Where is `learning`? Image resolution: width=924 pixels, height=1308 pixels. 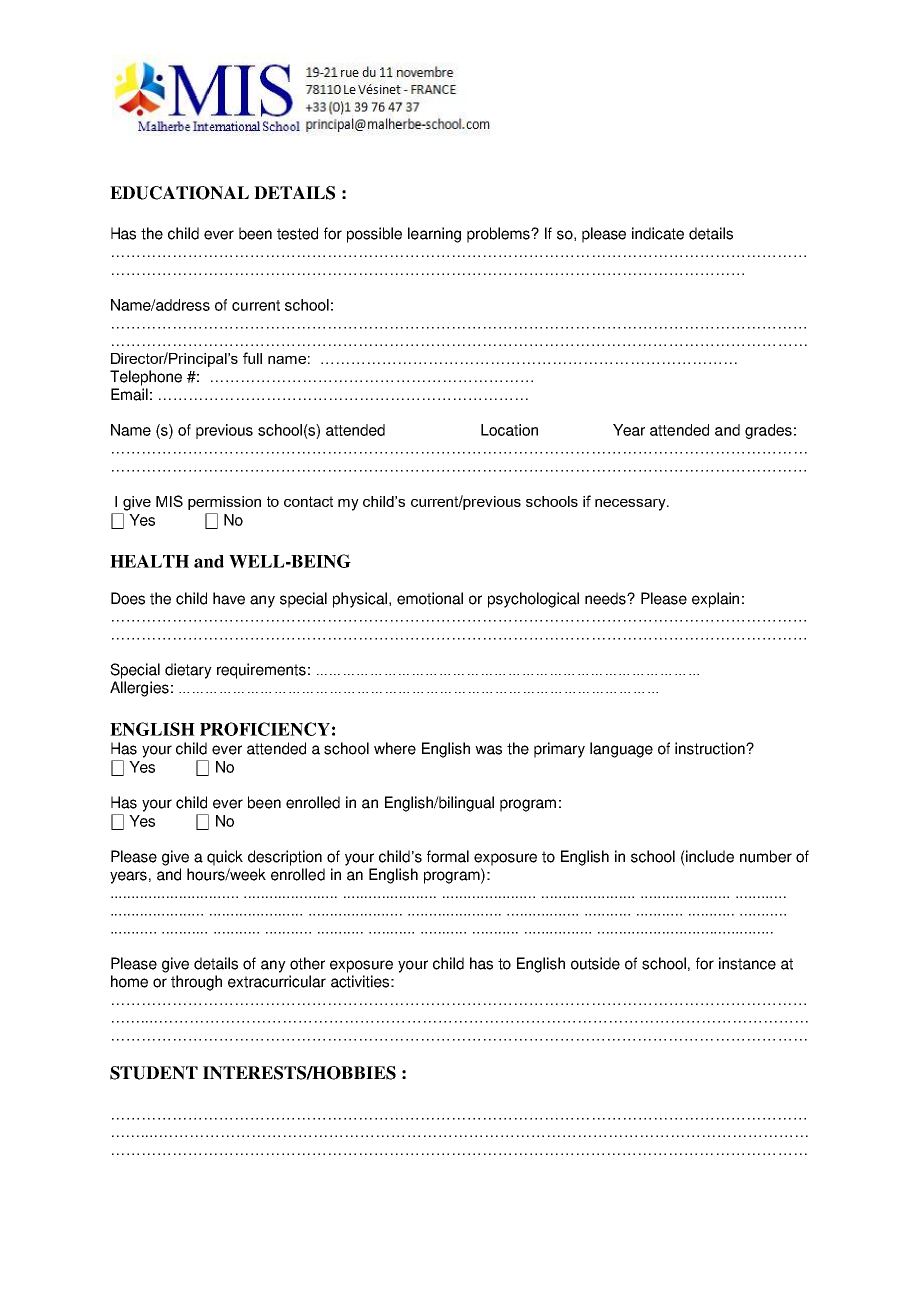 learning is located at coordinates (434, 235).
